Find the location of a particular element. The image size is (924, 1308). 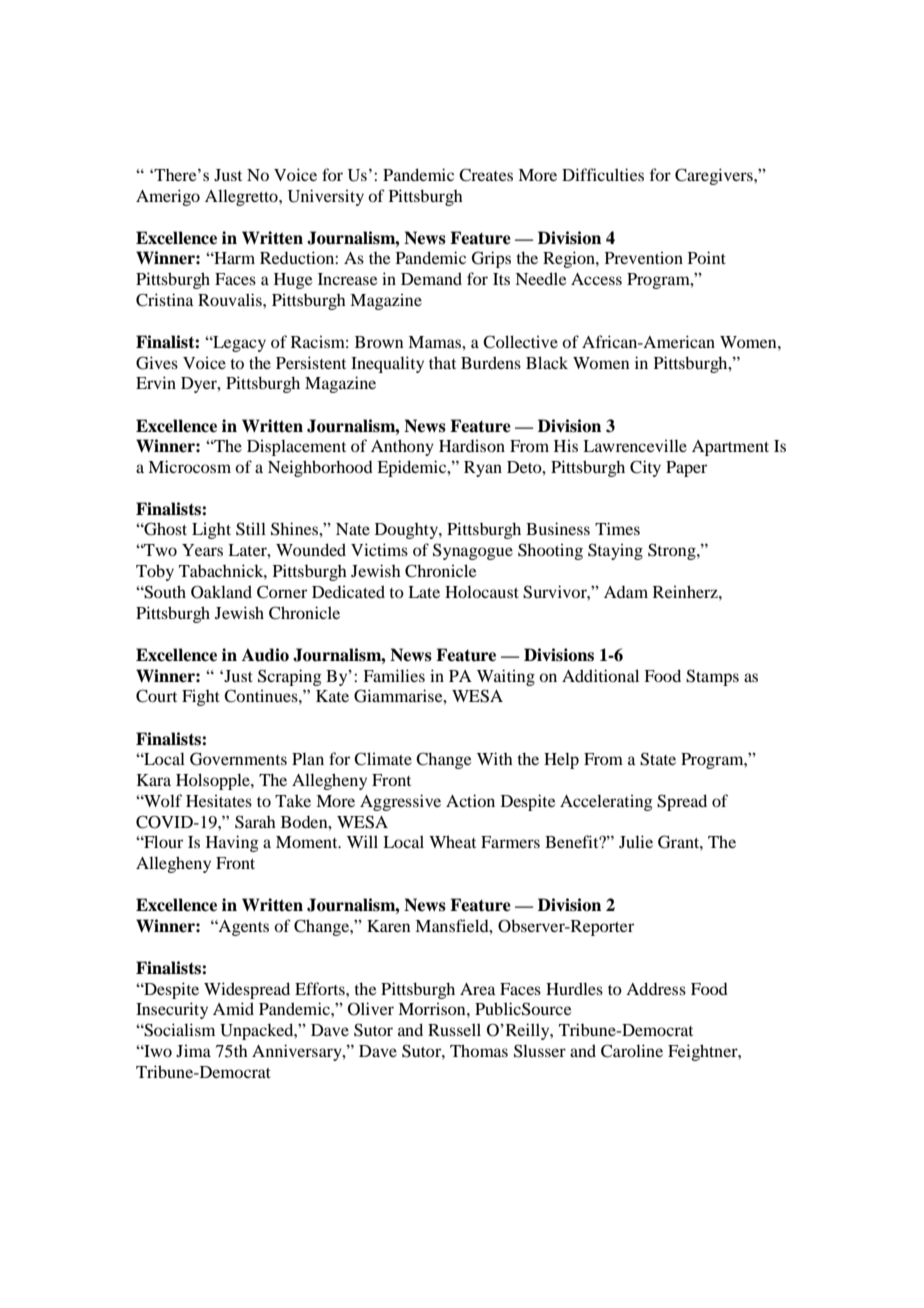

Lawrenceville is located at coordinates (635, 445).
